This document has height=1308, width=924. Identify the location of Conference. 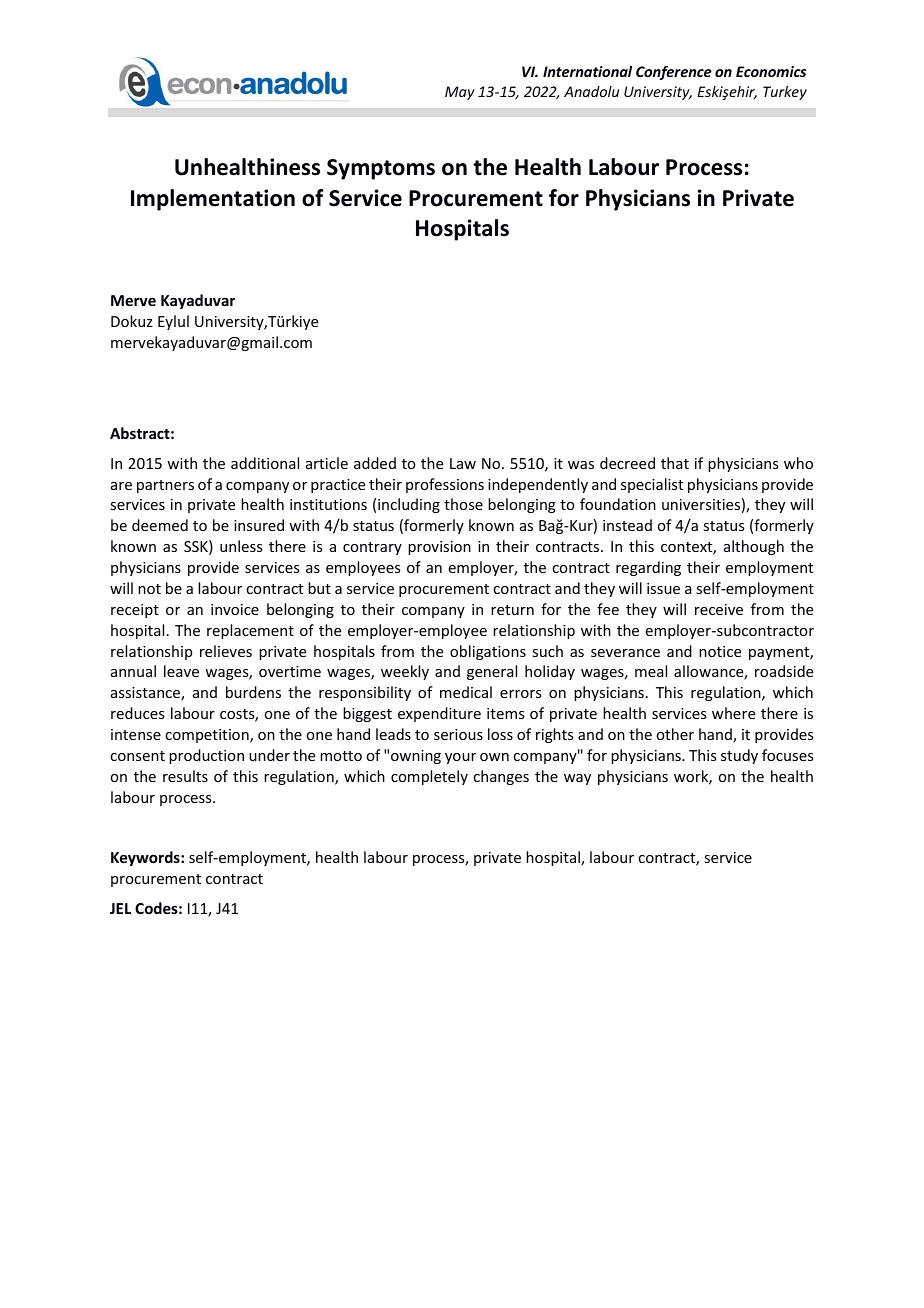
(674, 73).
